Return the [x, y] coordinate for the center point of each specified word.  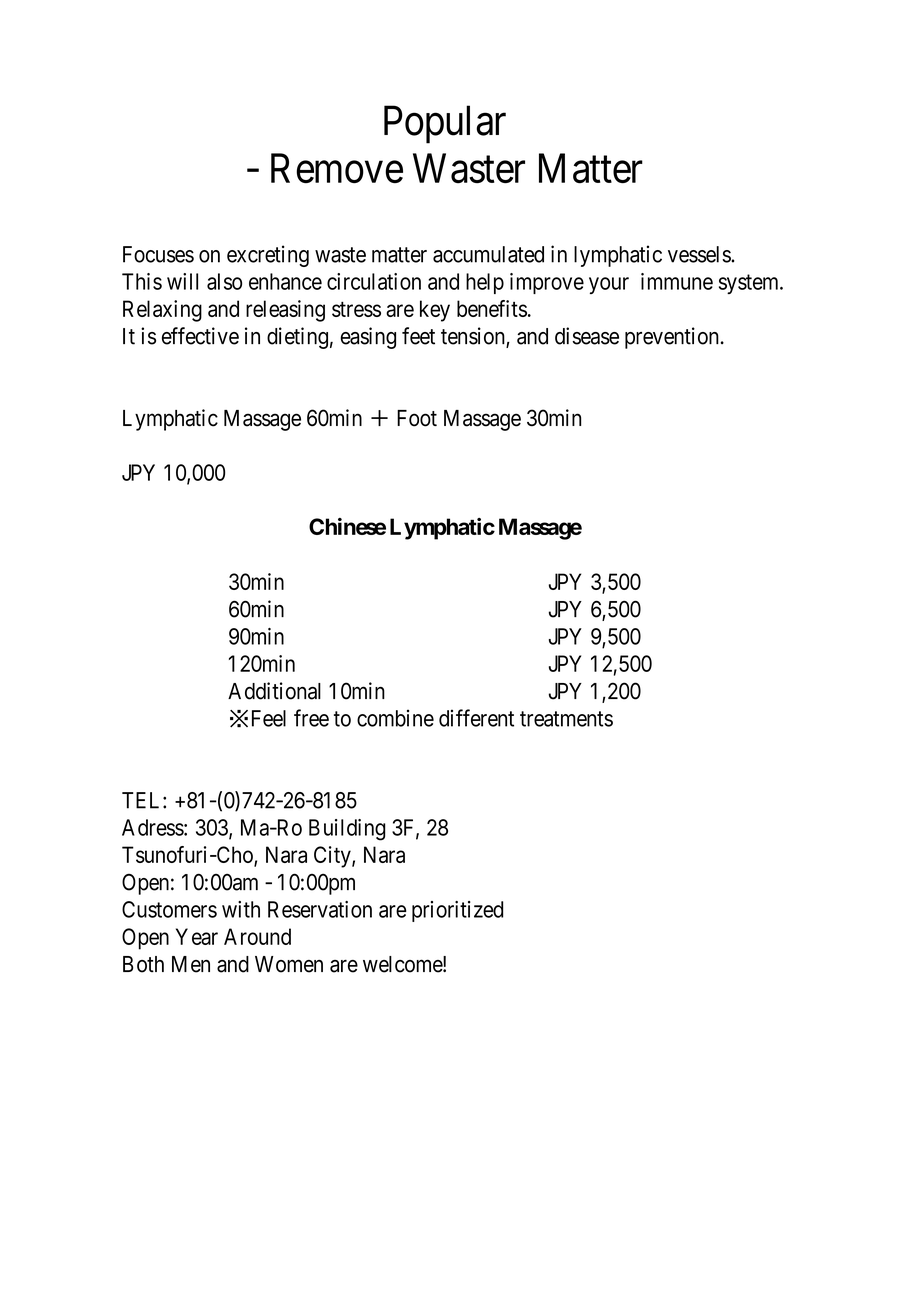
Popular [445, 124]
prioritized [457, 911]
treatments [566, 719]
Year [197, 936]
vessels [700, 254]
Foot [417, 418]
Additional [274, 691]
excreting [268, 256]
